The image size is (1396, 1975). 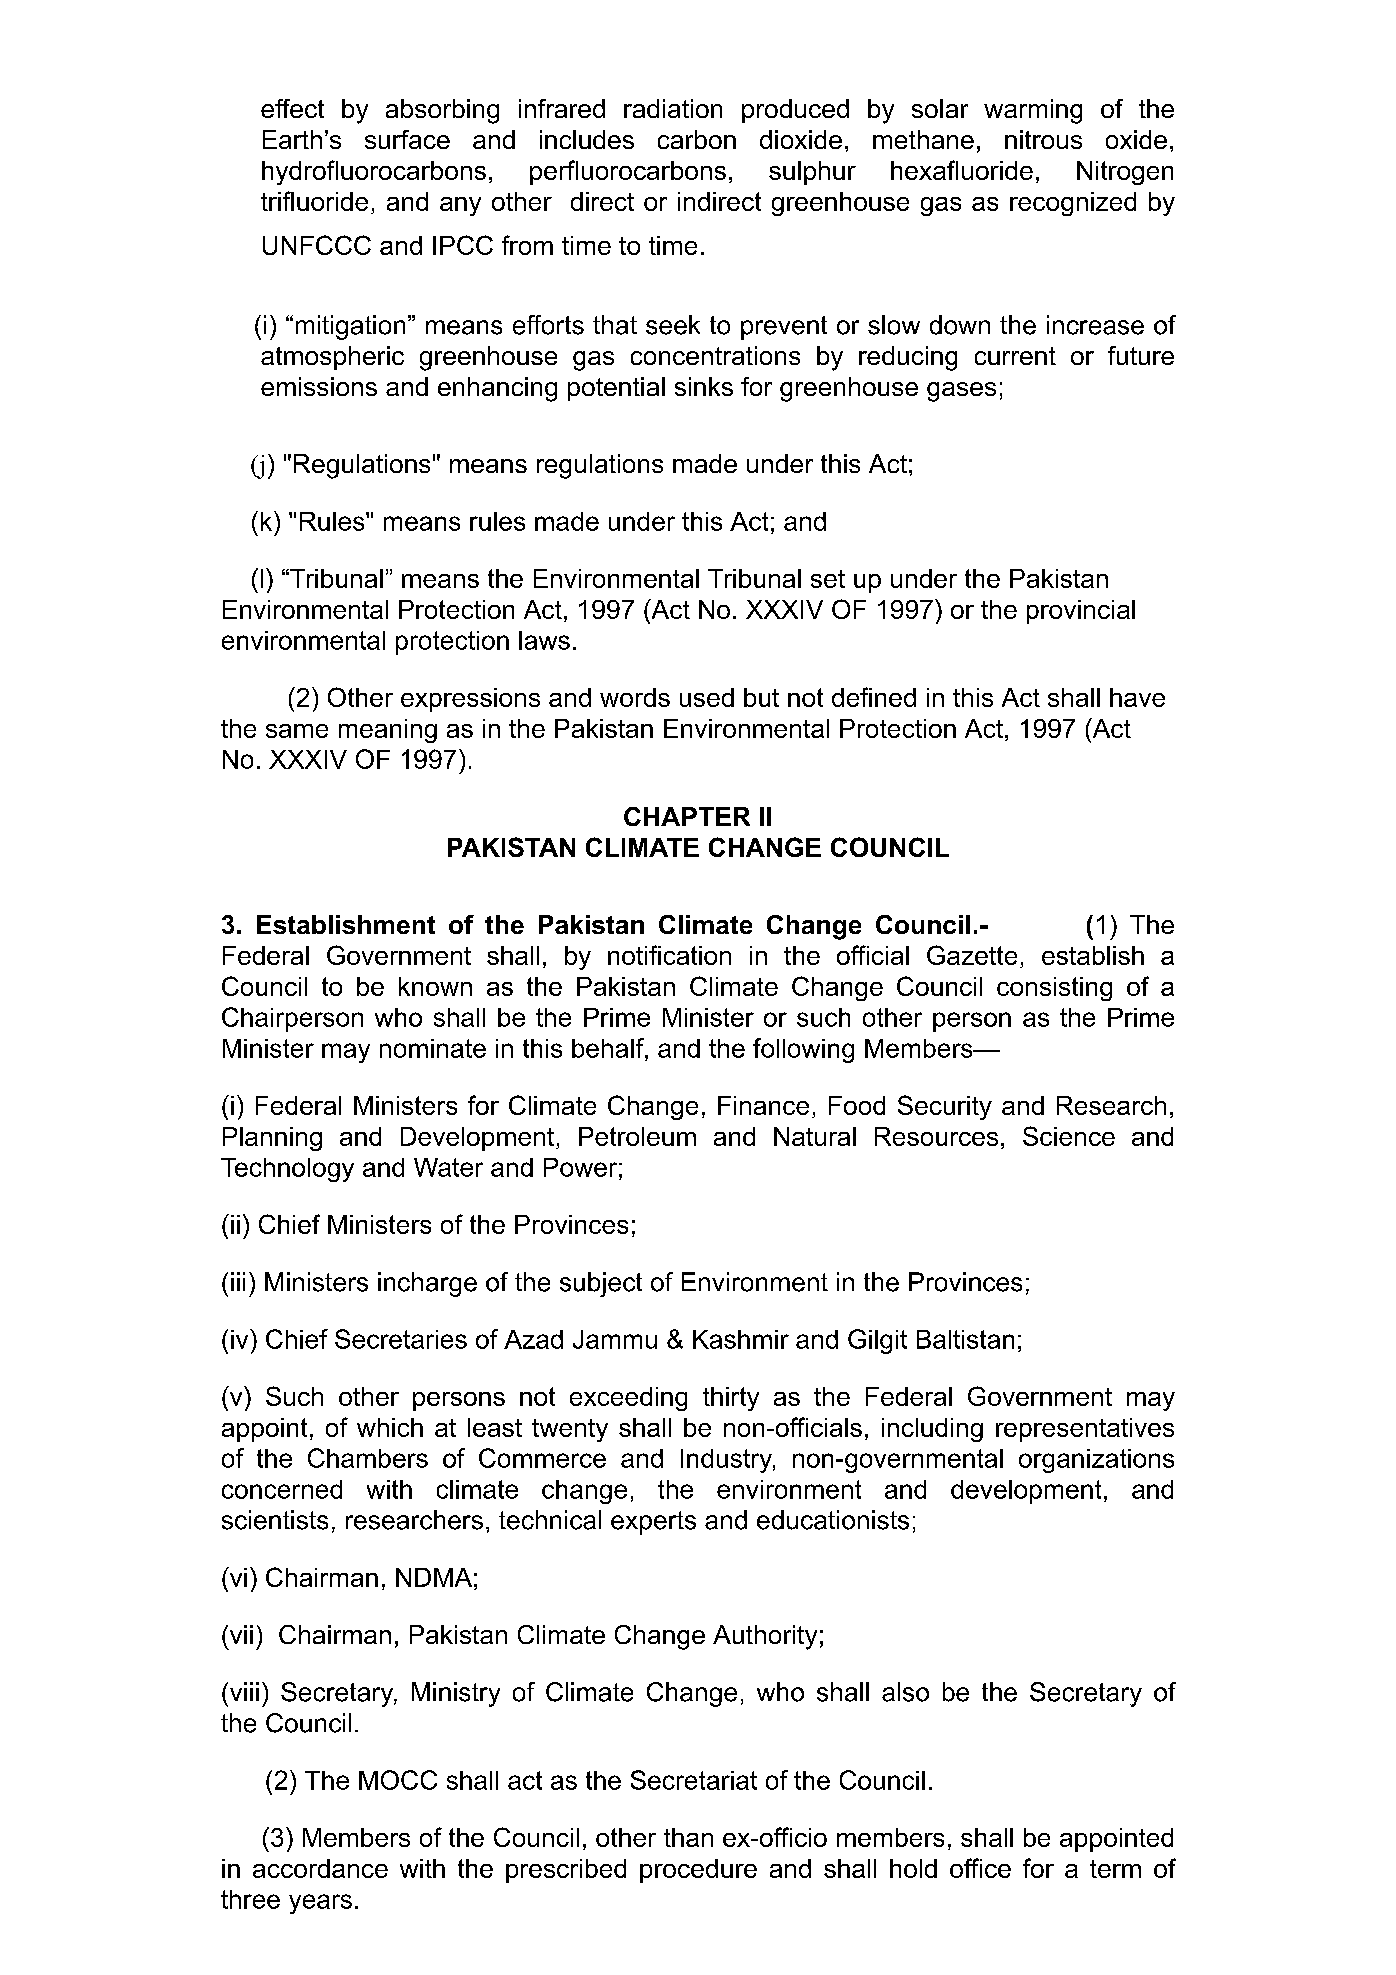 I want to click on nitrous, so click(x=1043, y=139).
